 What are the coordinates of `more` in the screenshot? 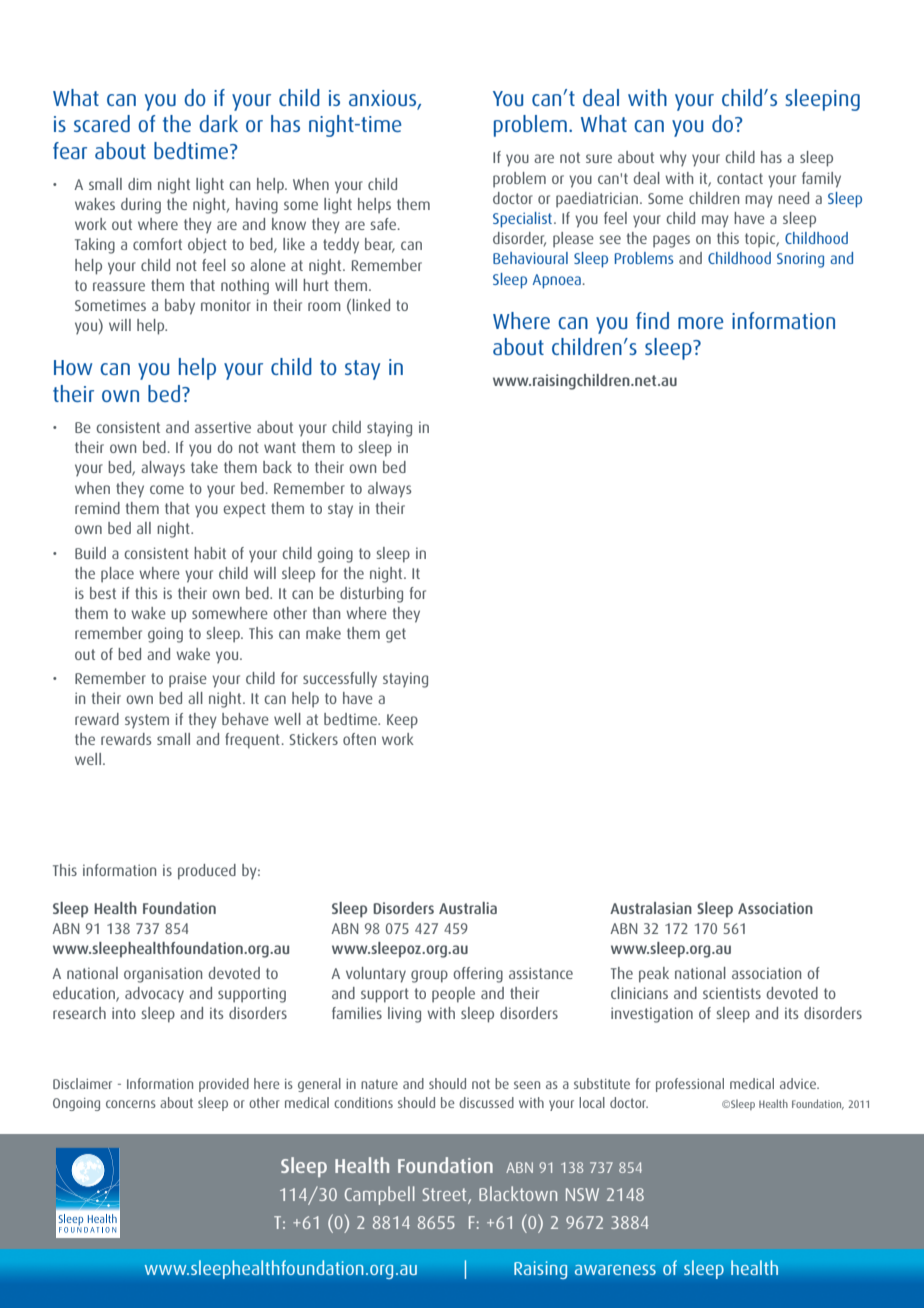 It's located at (700, 323).
